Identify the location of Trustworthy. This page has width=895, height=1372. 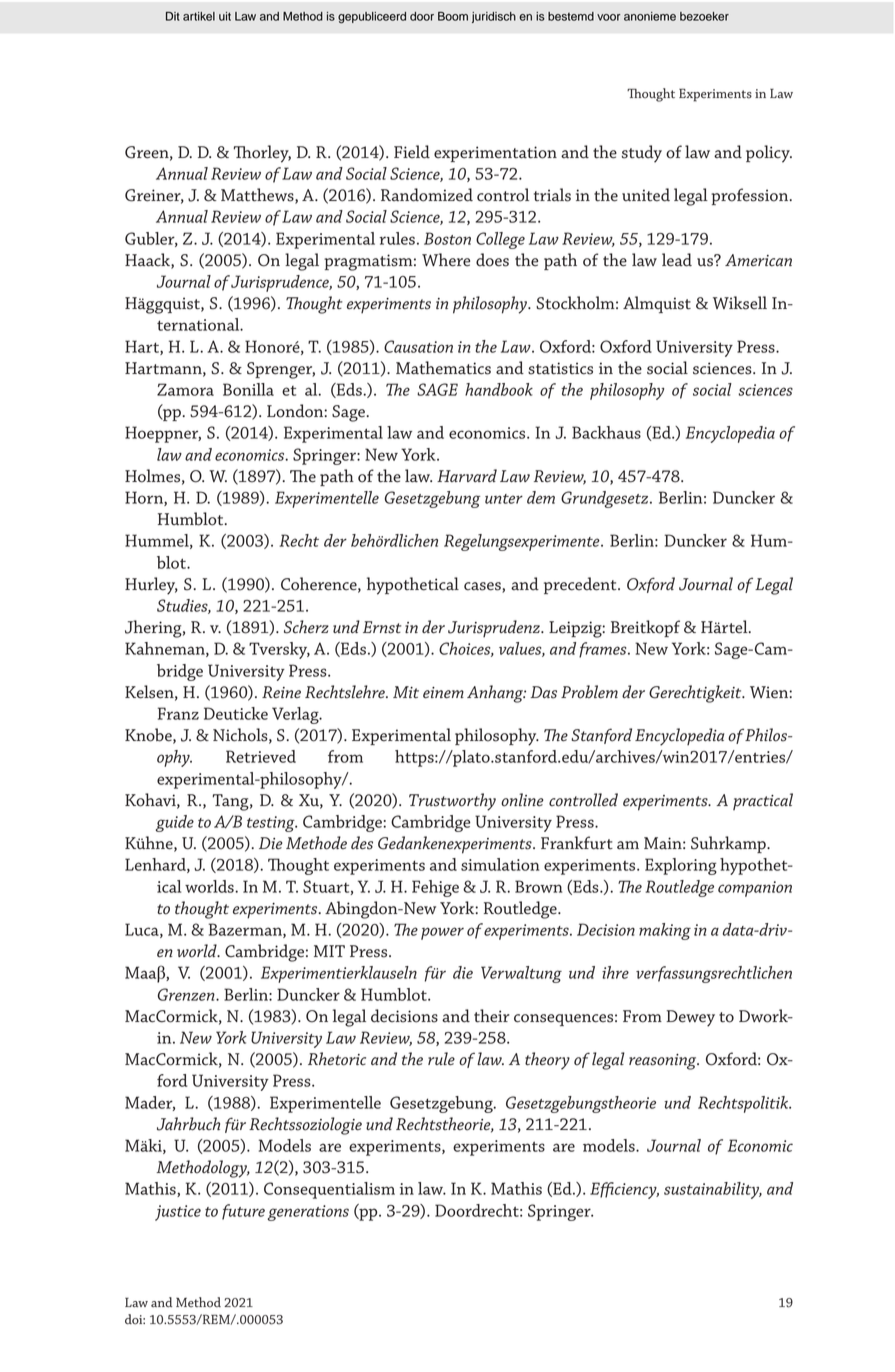
(452, 802).
